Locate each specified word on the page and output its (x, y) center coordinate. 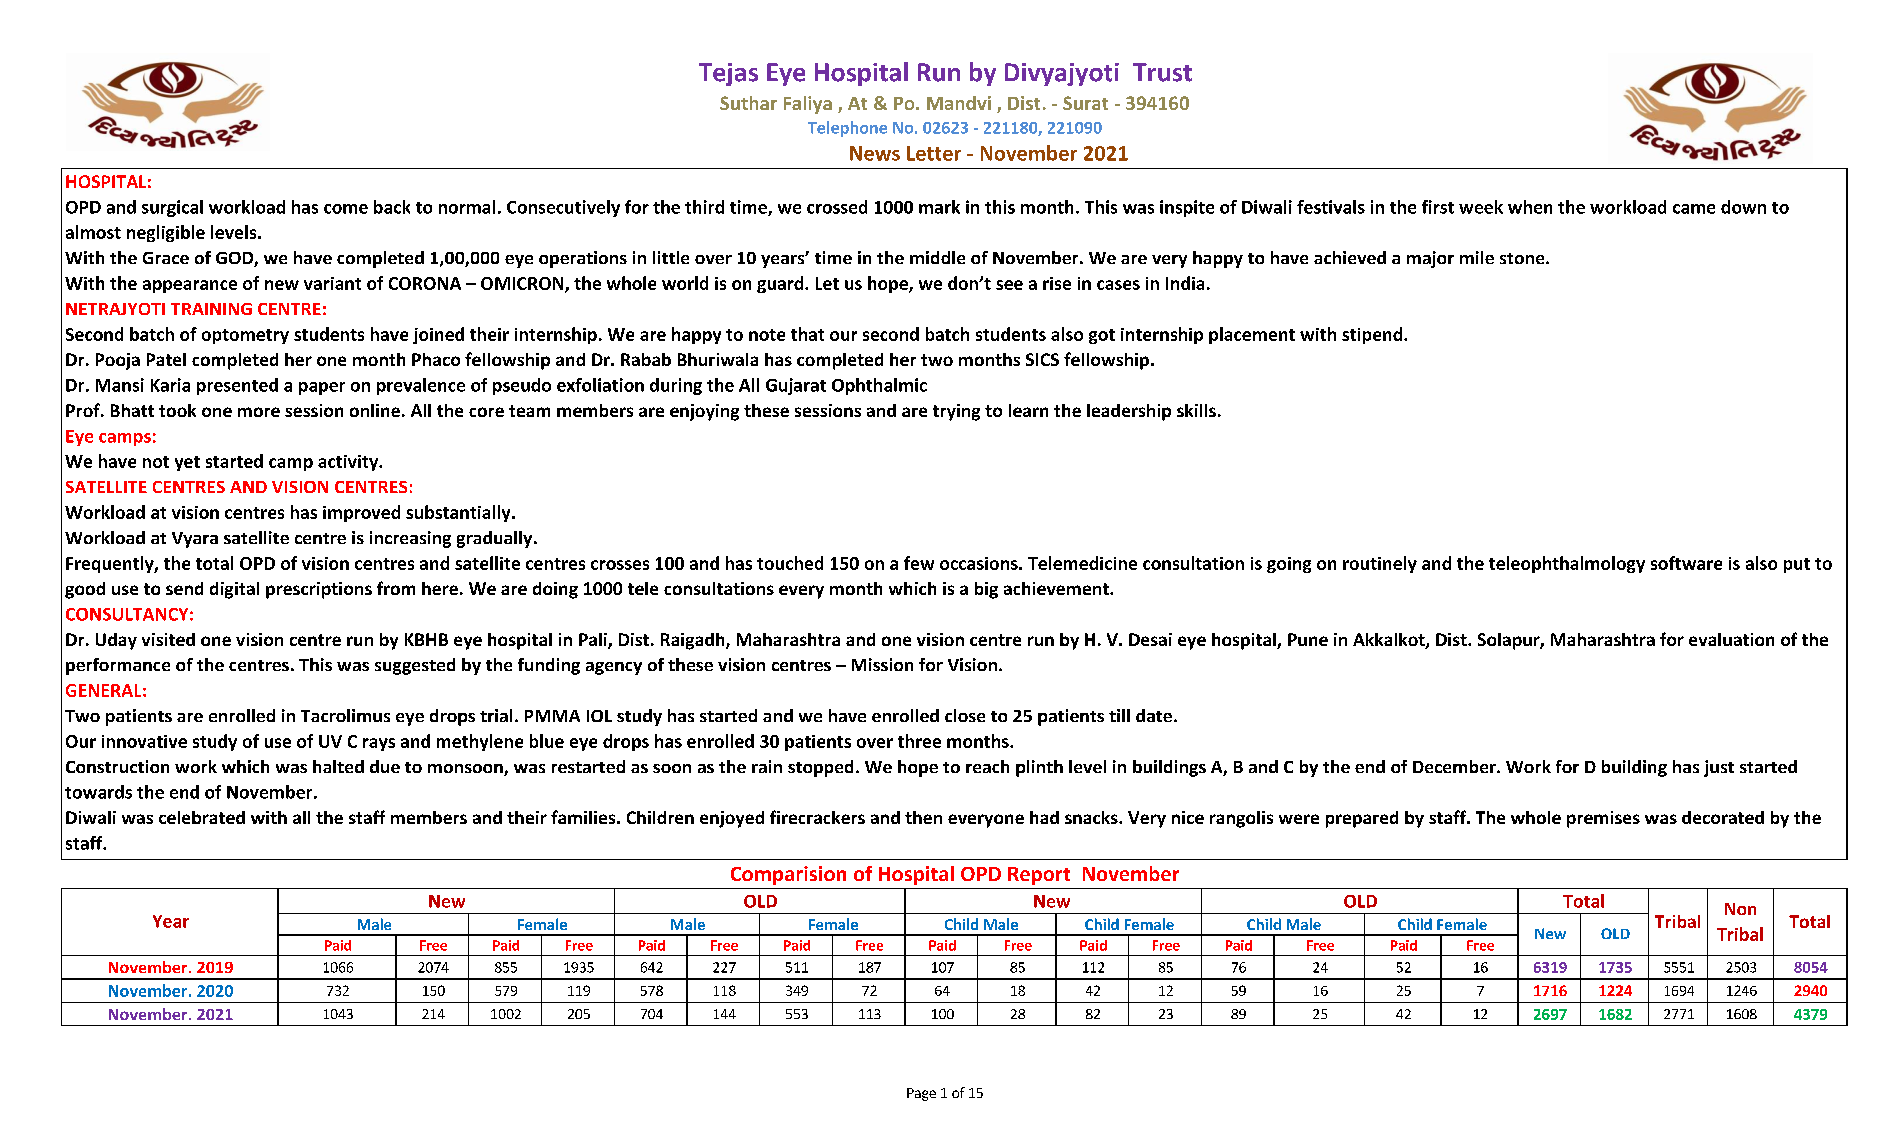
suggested (415, 666)
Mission (882, 664)
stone (1523, 258)
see (1009, 285)
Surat (1085, 103)
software (1686, 563)
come (346, 209)
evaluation (1731, 639)
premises (1603, 819)
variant (332, 283)
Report (1039, 876)
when (1530, 207)
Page (921, 1094)
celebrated (202, 817)
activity (349, 463)
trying (956, 412)
